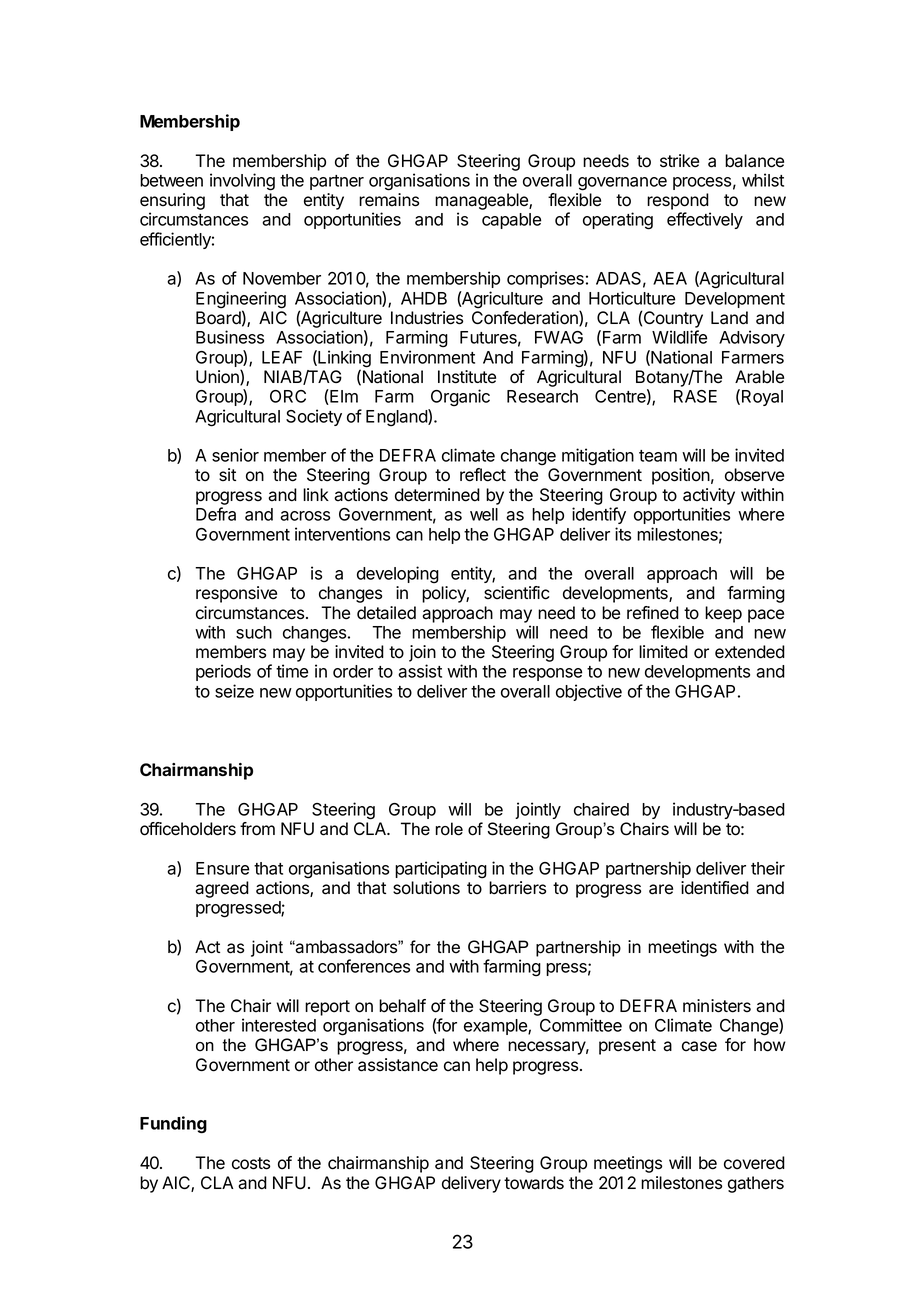 The image size is (924, 1308). Describe the element at coordinates (305, 516) in the document. I see `across` at that location.
